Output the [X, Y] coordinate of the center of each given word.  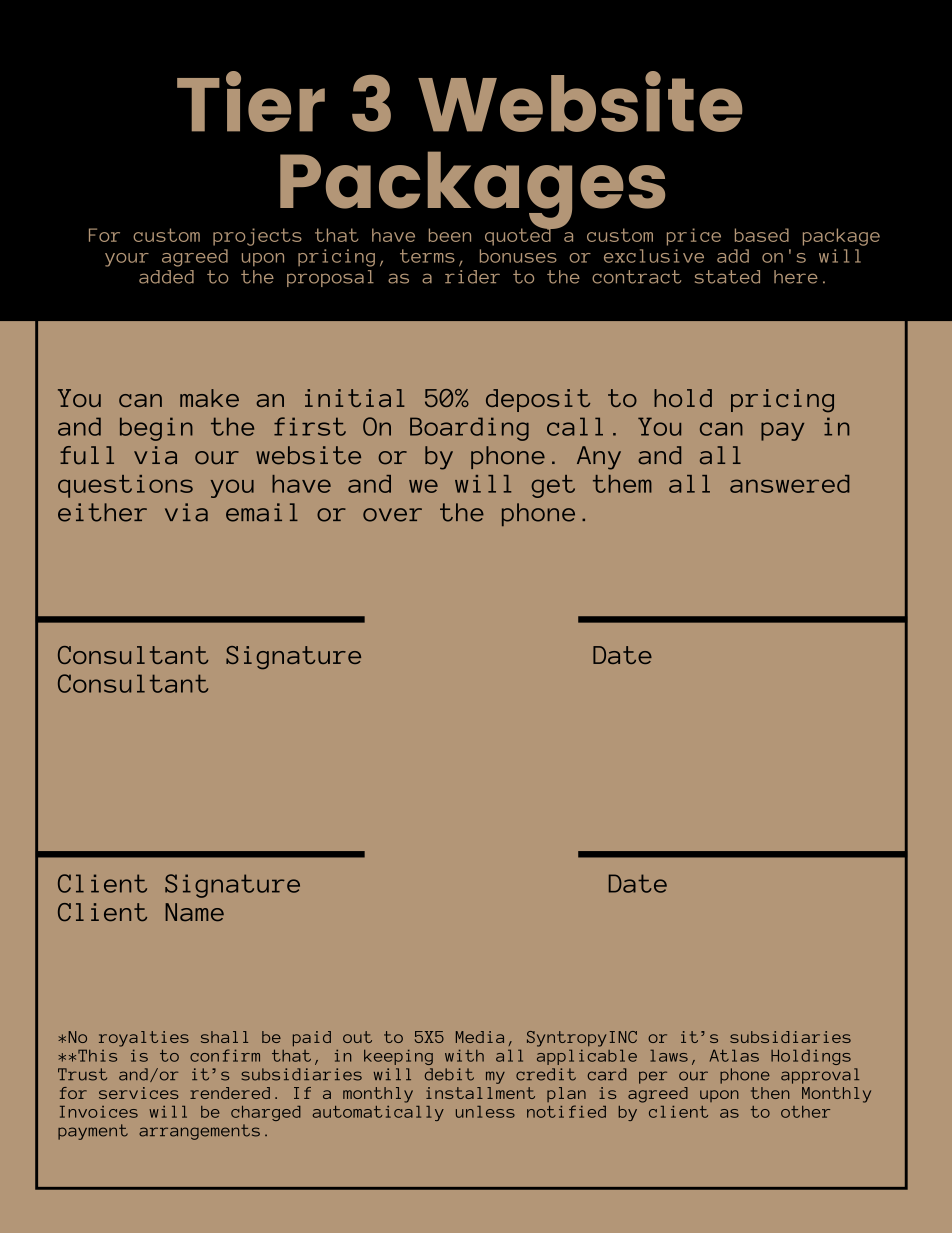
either [102, 512]
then [770, 1093]
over [392, 515]
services [139, 1093]
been [450, 235]
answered [789, 484]
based [762, 235]
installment [480, 1093]
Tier [251, 101]
